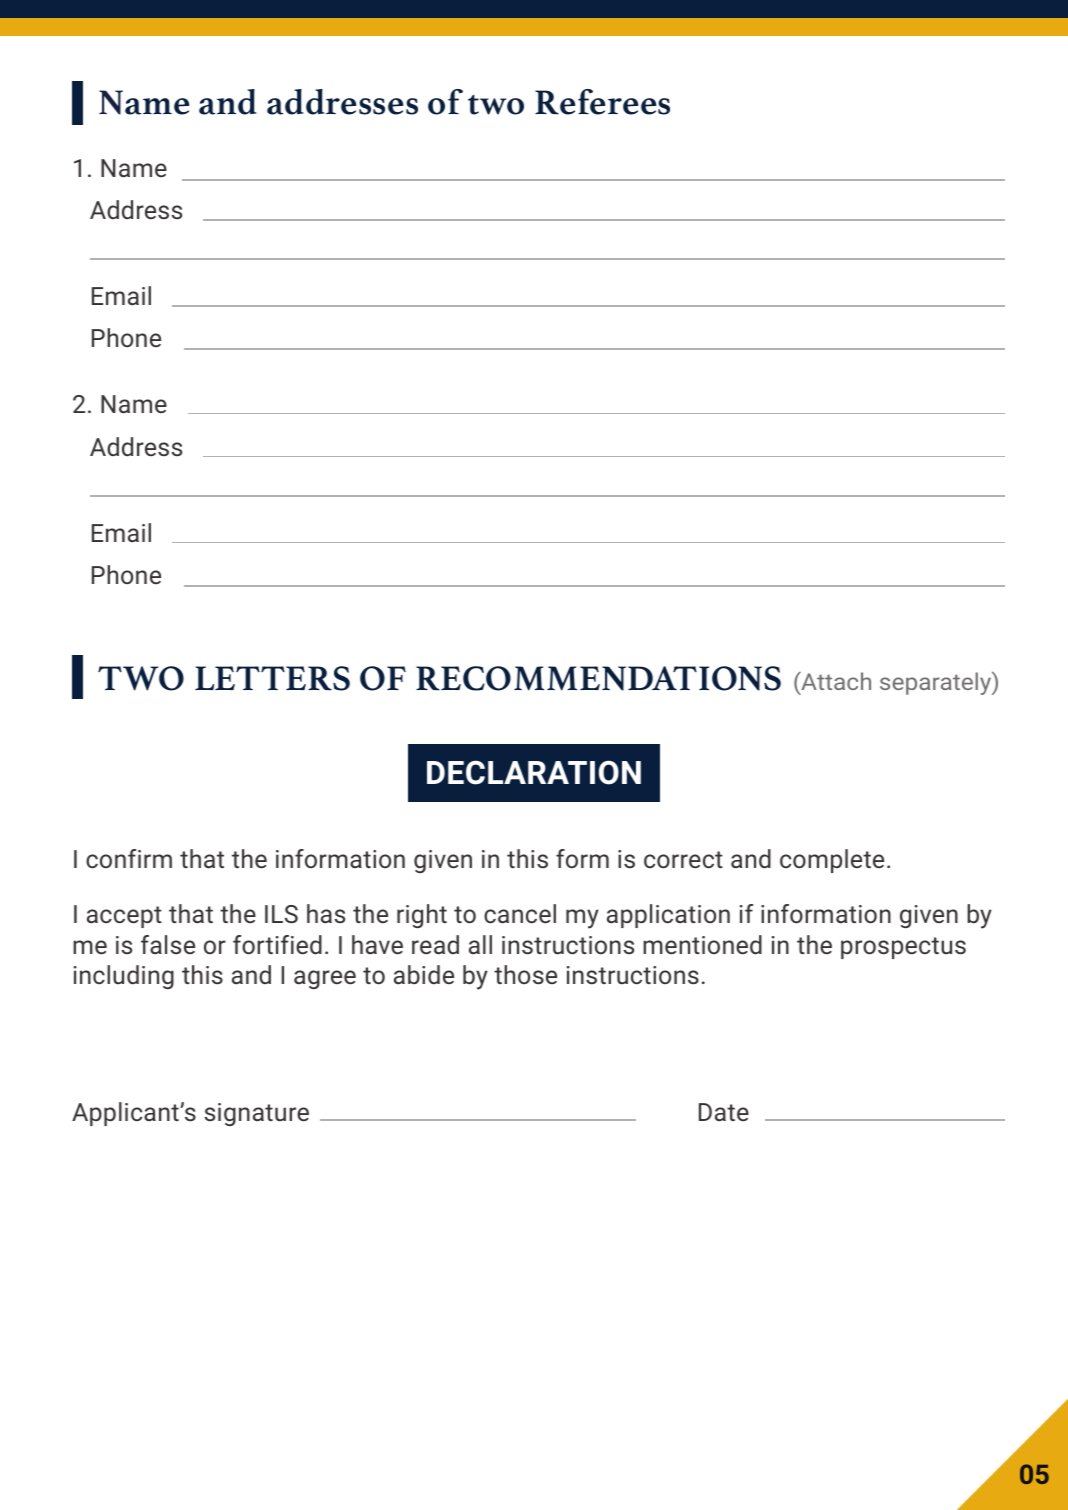 Image resolution: width=1068 pixels, height=1510 pixels. What do you see at coordinates (683, 859) in the screenshot?
I see `correct` at bounding box center [683, 859].
